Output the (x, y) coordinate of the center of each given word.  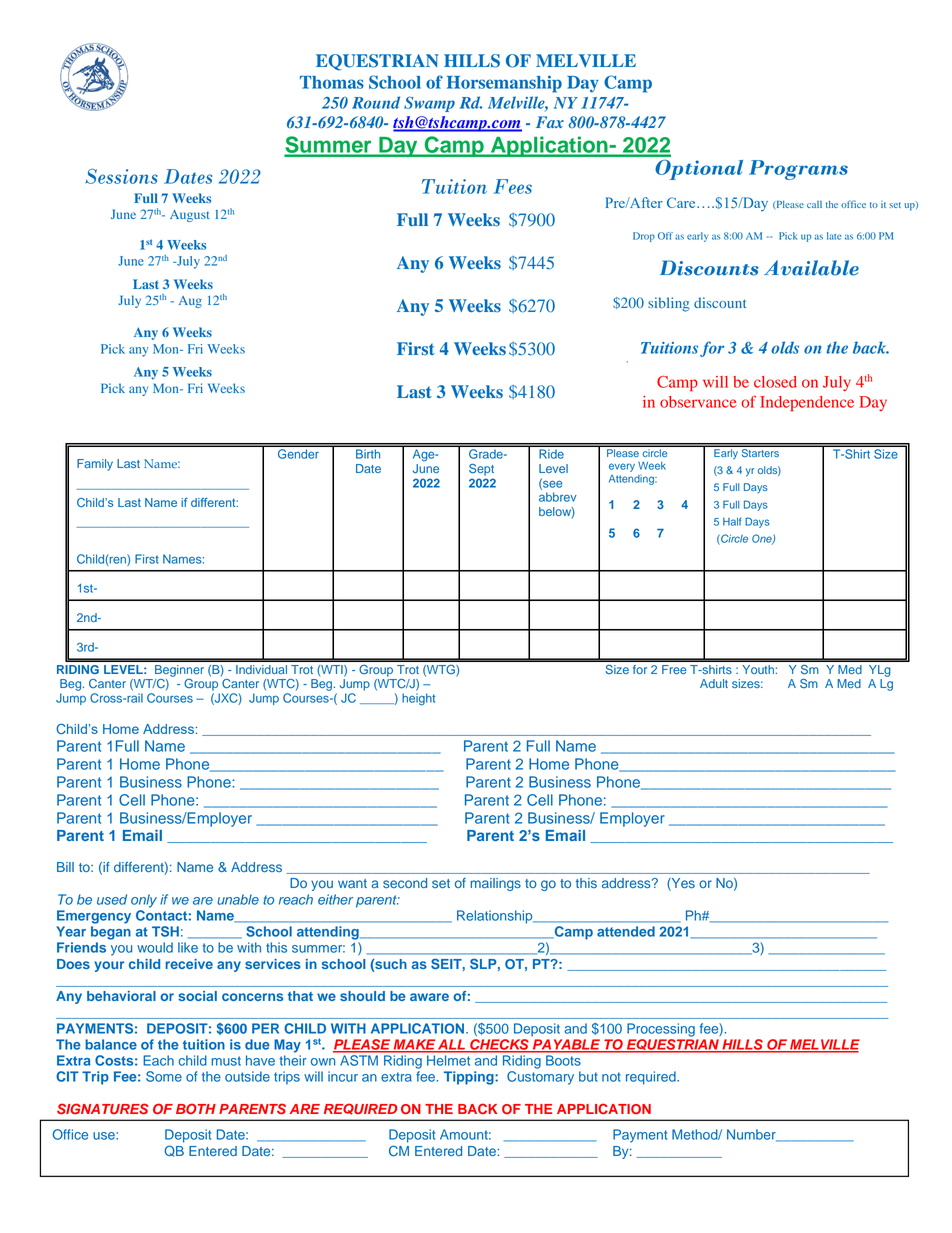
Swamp (429, 104)
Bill (65, 867)
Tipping (470, 1078)
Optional (699, 170)
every (622, 467)
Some (164, 1076)
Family (95, 465)
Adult (714, 683)
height (418, 699)
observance (698, 402)
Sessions (121, 176)
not (611, 1077)
